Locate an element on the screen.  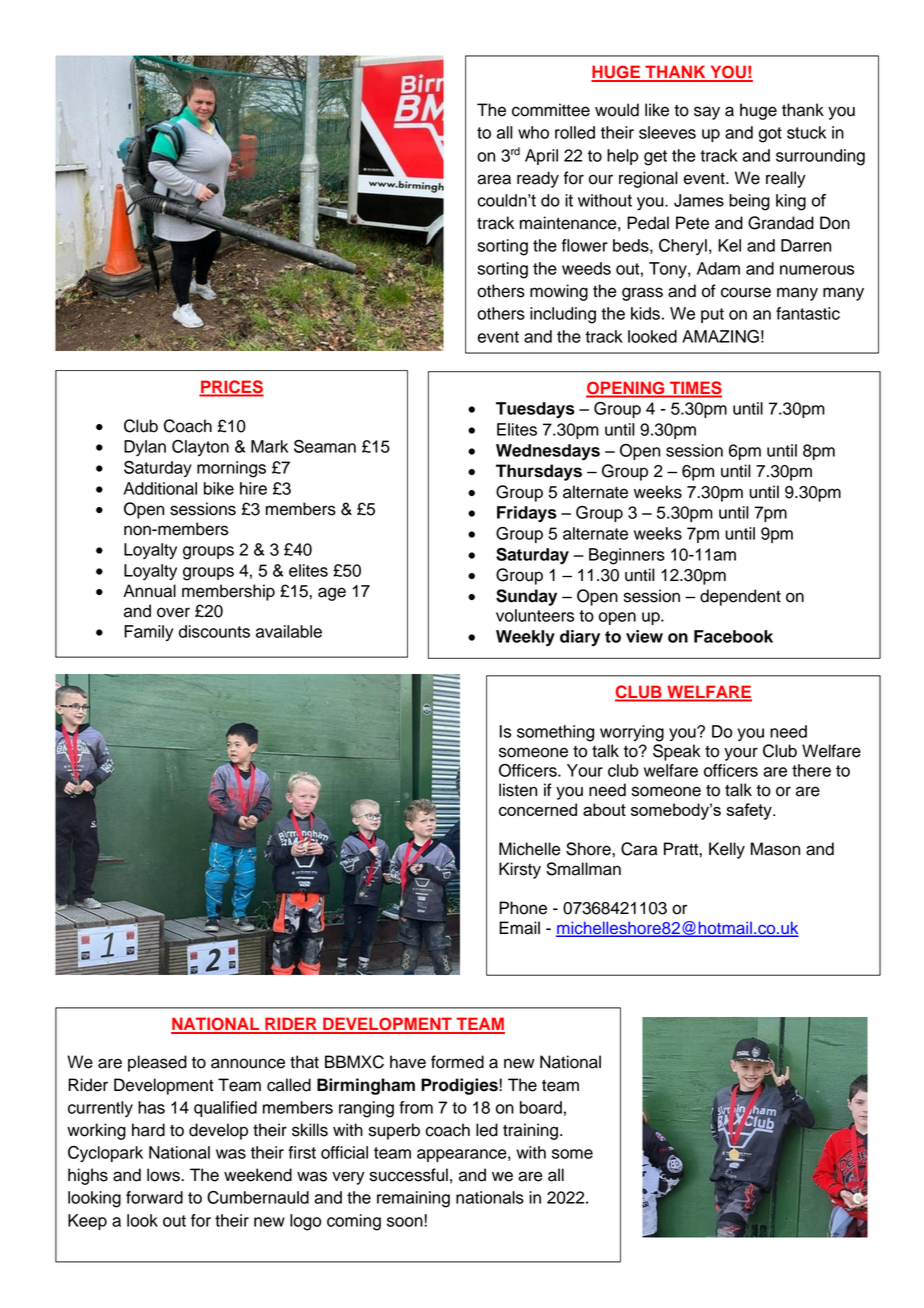
pleased is located at coordinates (157, 1063).
